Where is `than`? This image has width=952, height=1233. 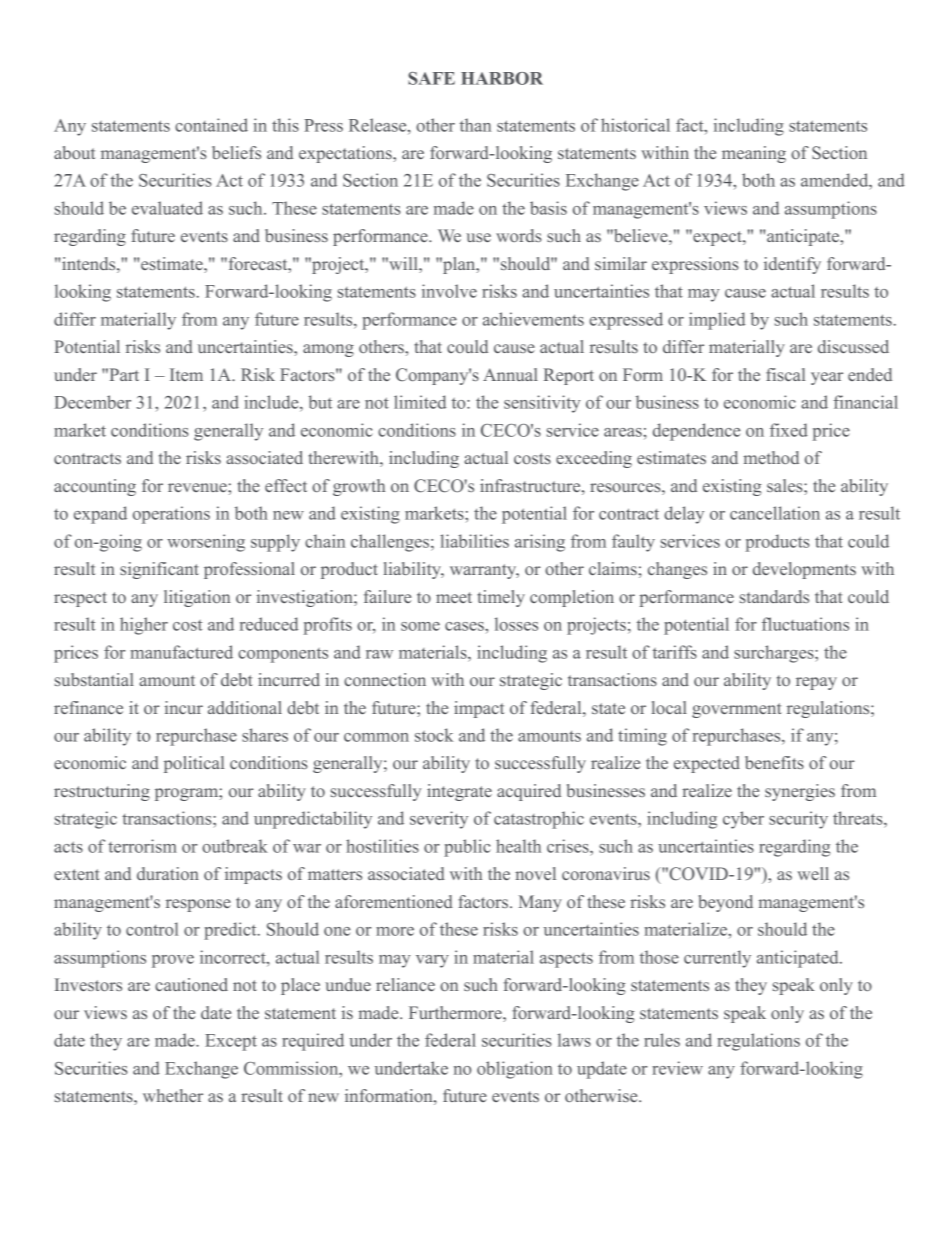 than is located at coordinates (475, 125).
